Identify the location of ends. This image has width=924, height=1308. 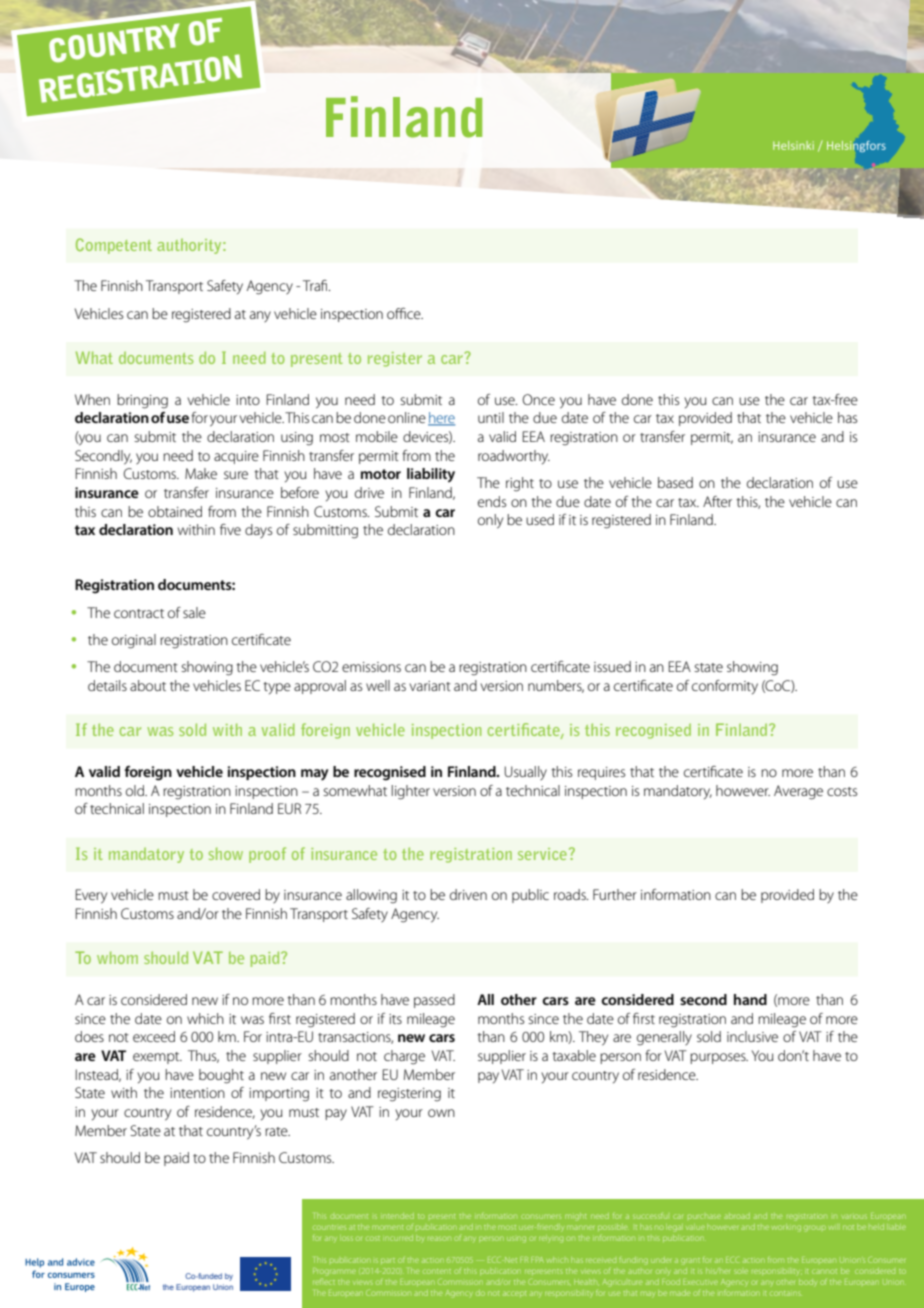
(492, 501).
